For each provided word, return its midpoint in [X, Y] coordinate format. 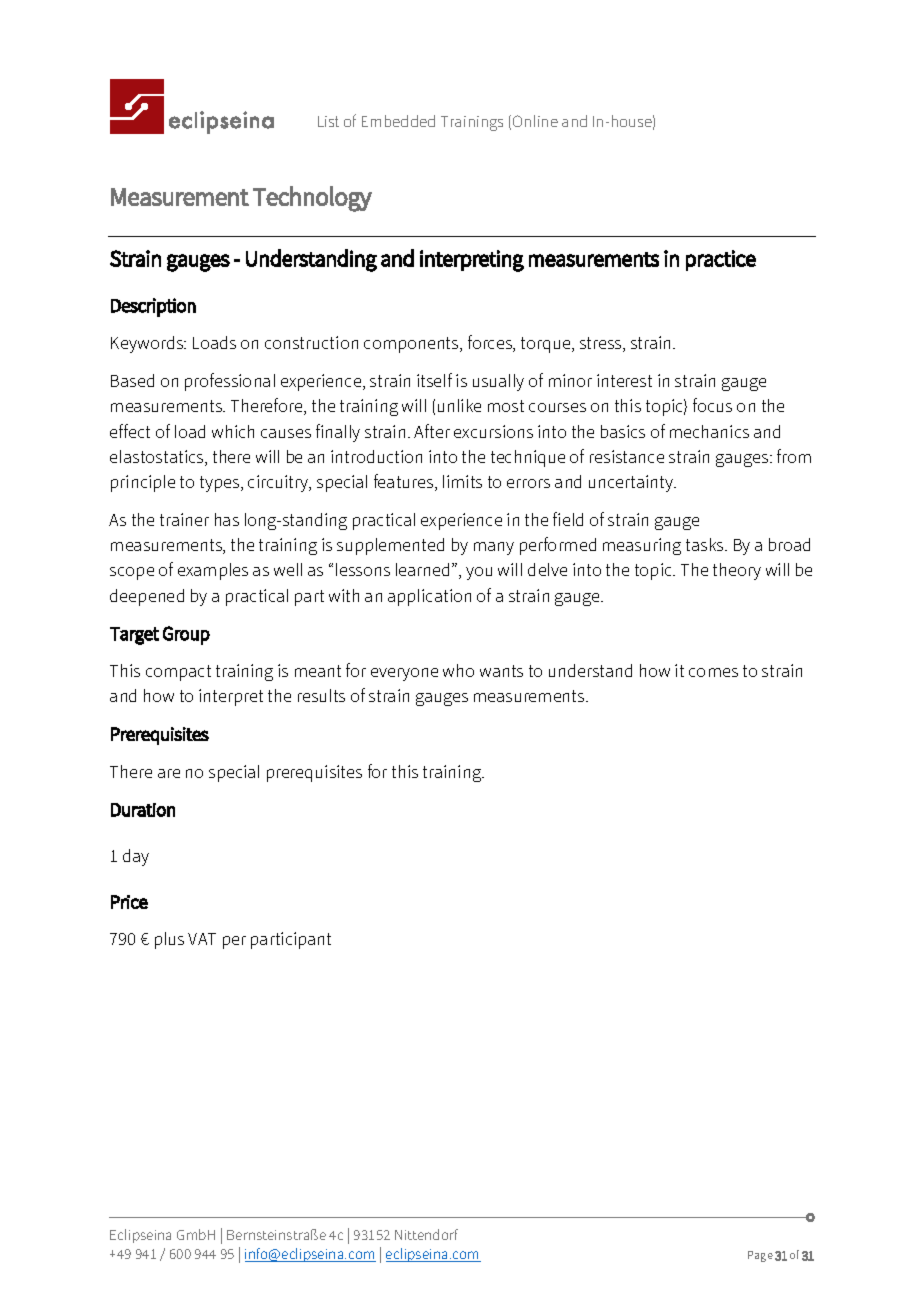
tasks [706, 544]
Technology [312, 199]
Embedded [398, 121]
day [136, 857]
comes [713, 672]
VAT [202, 939]
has [227, 519]
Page [760, 1256]
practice [721, 260]
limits [462, 481]
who [458, 670]
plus [169, 940]
